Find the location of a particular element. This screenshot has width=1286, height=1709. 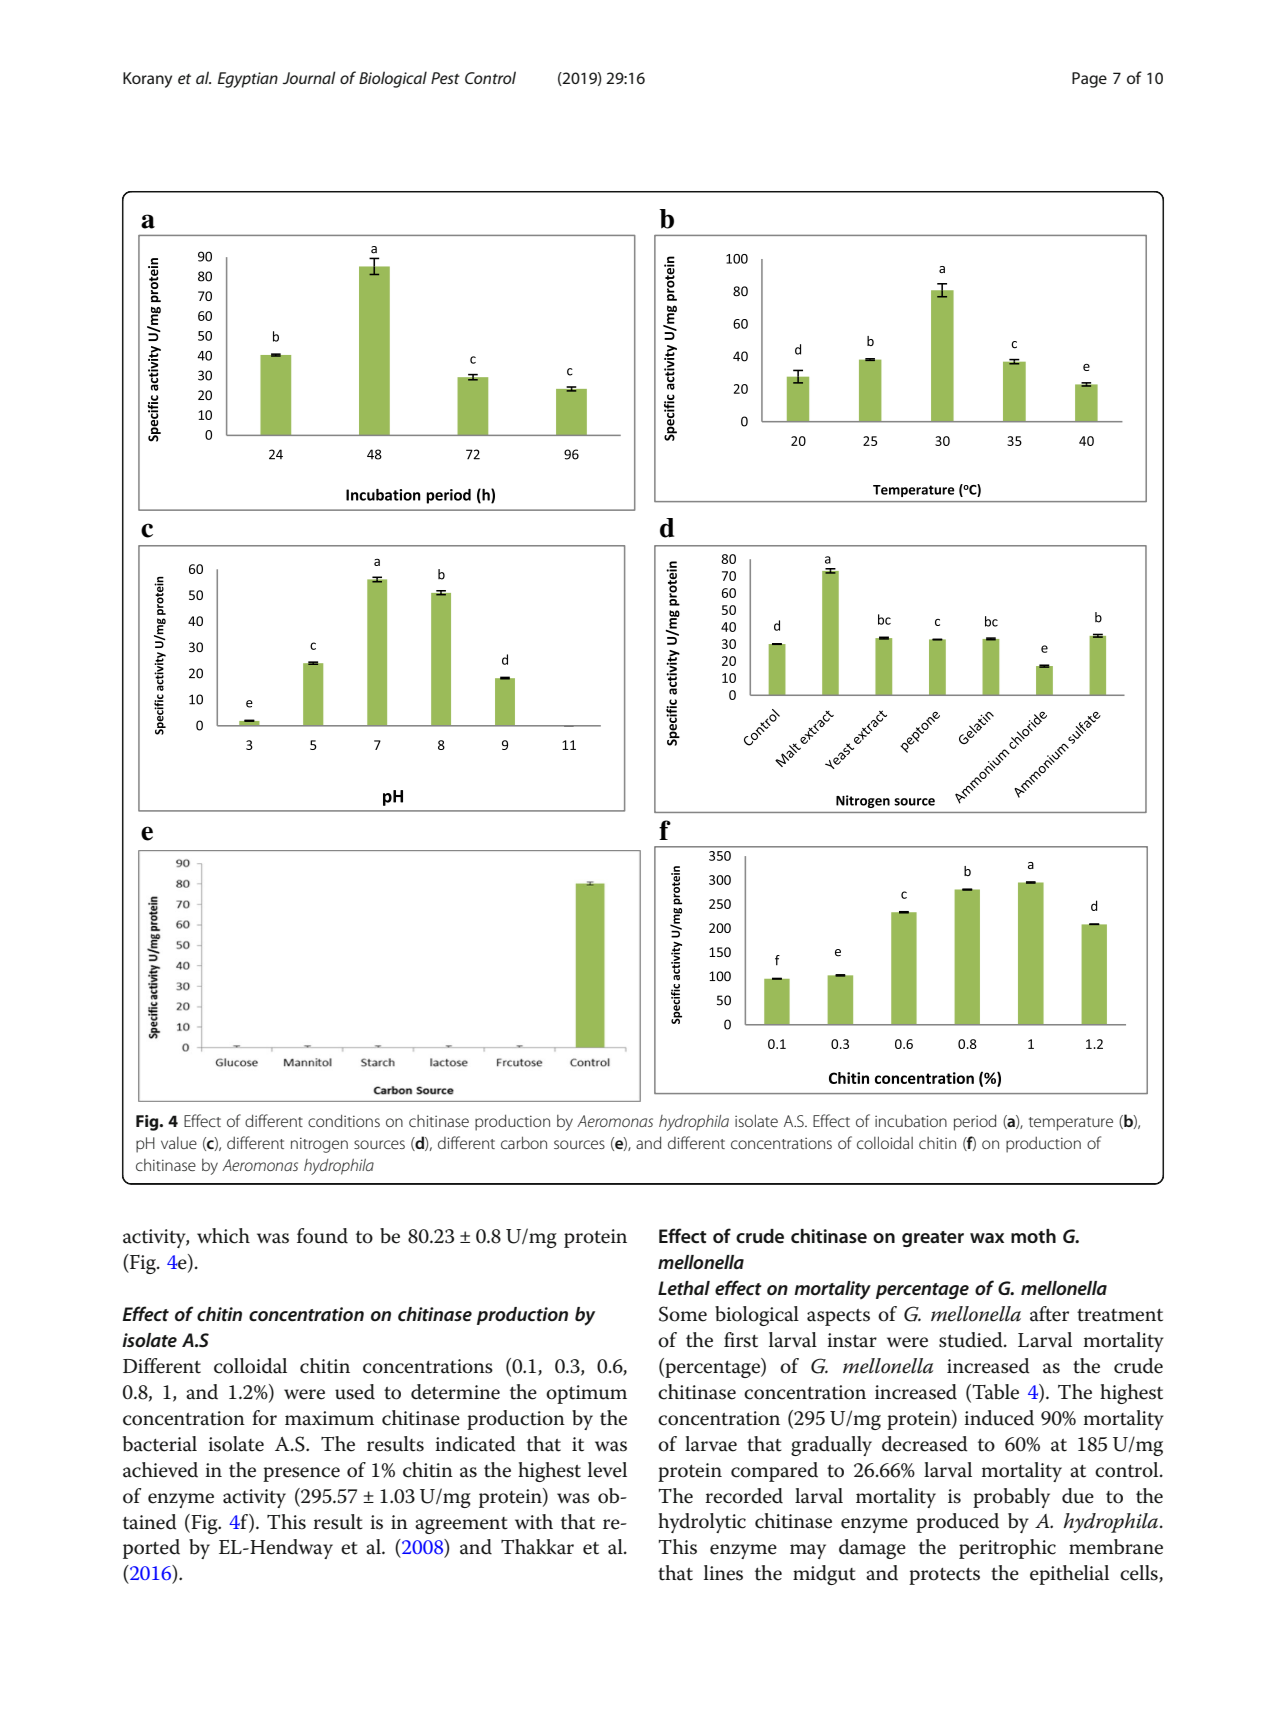

presence is located at coordinates (301, 1474).
